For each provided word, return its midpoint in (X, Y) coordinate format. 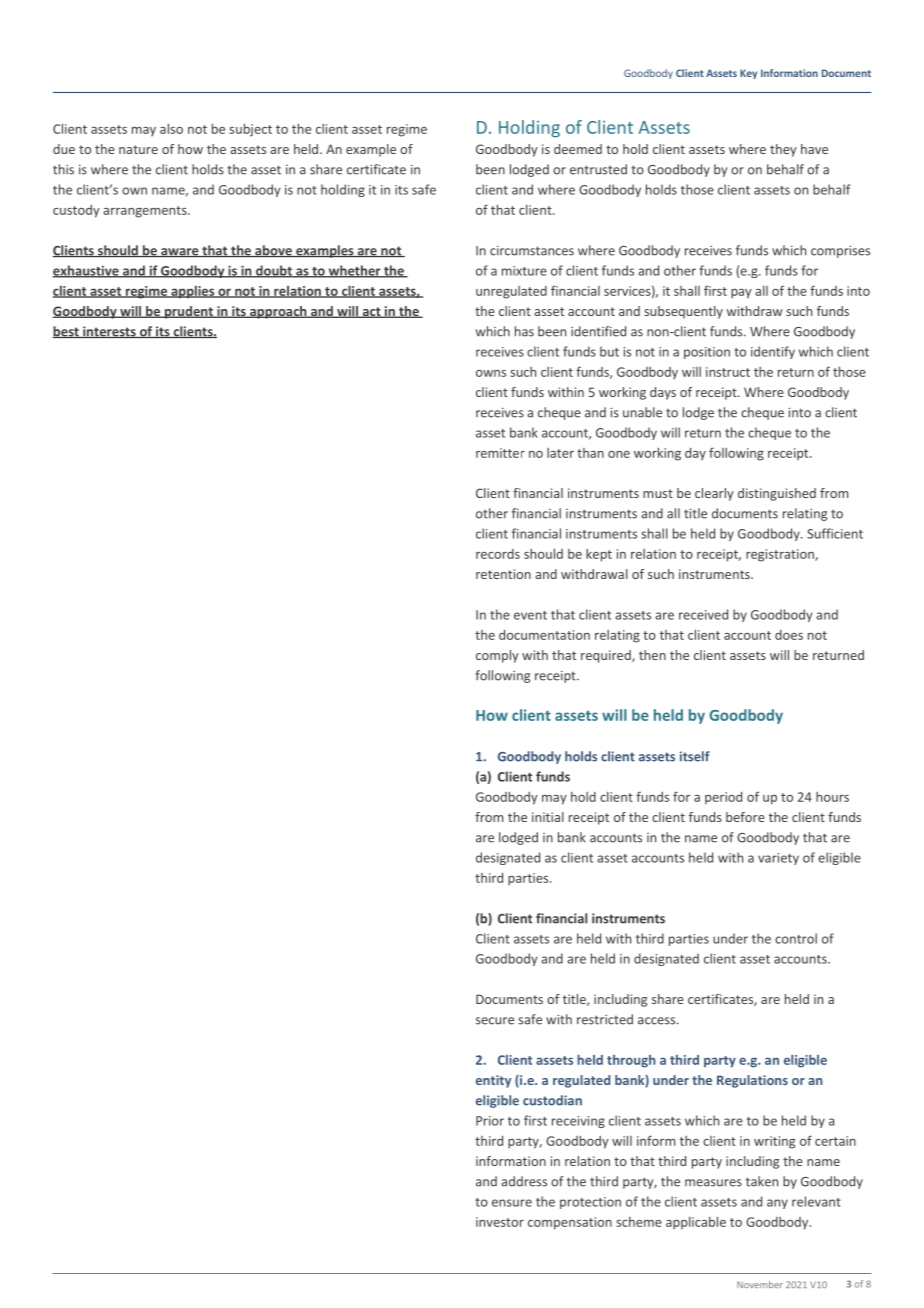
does (789, 635)
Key (748, 74)
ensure (512, 1203)
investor (500, 1222)
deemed (578, 149)
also (171, 128)
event (530, 615)
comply (497, 656)
